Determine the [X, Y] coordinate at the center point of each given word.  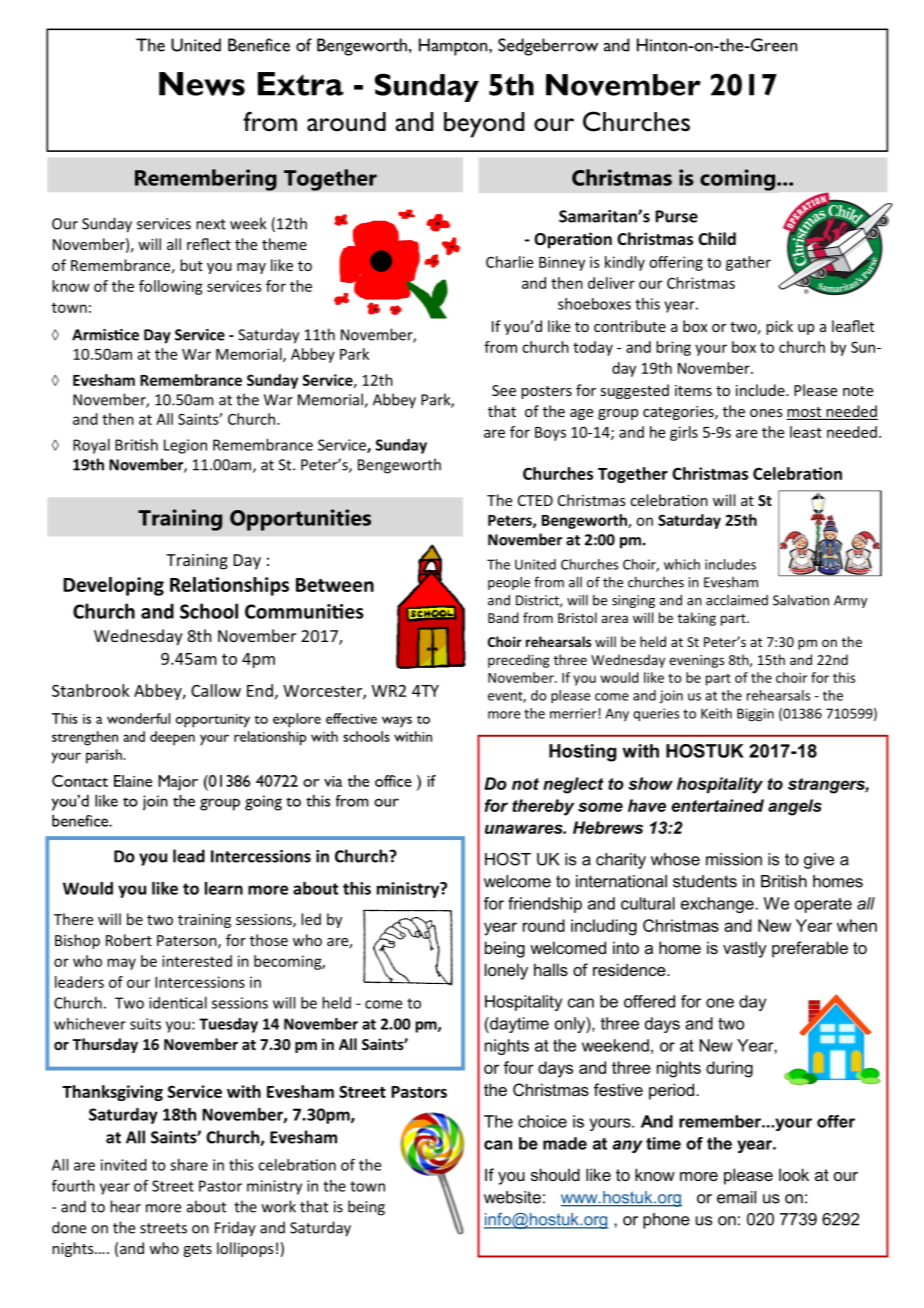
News [202, 84]
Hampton [454, 47]
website [512, 1197]
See [504, 390]
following [171, 287]
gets [197, 1250]
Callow [216, 690]
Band [503, 617]
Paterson [188, 941]
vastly [745, 949]
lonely [506, 971]
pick [779, 327]
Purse [676, 216]
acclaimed [737, 600]
